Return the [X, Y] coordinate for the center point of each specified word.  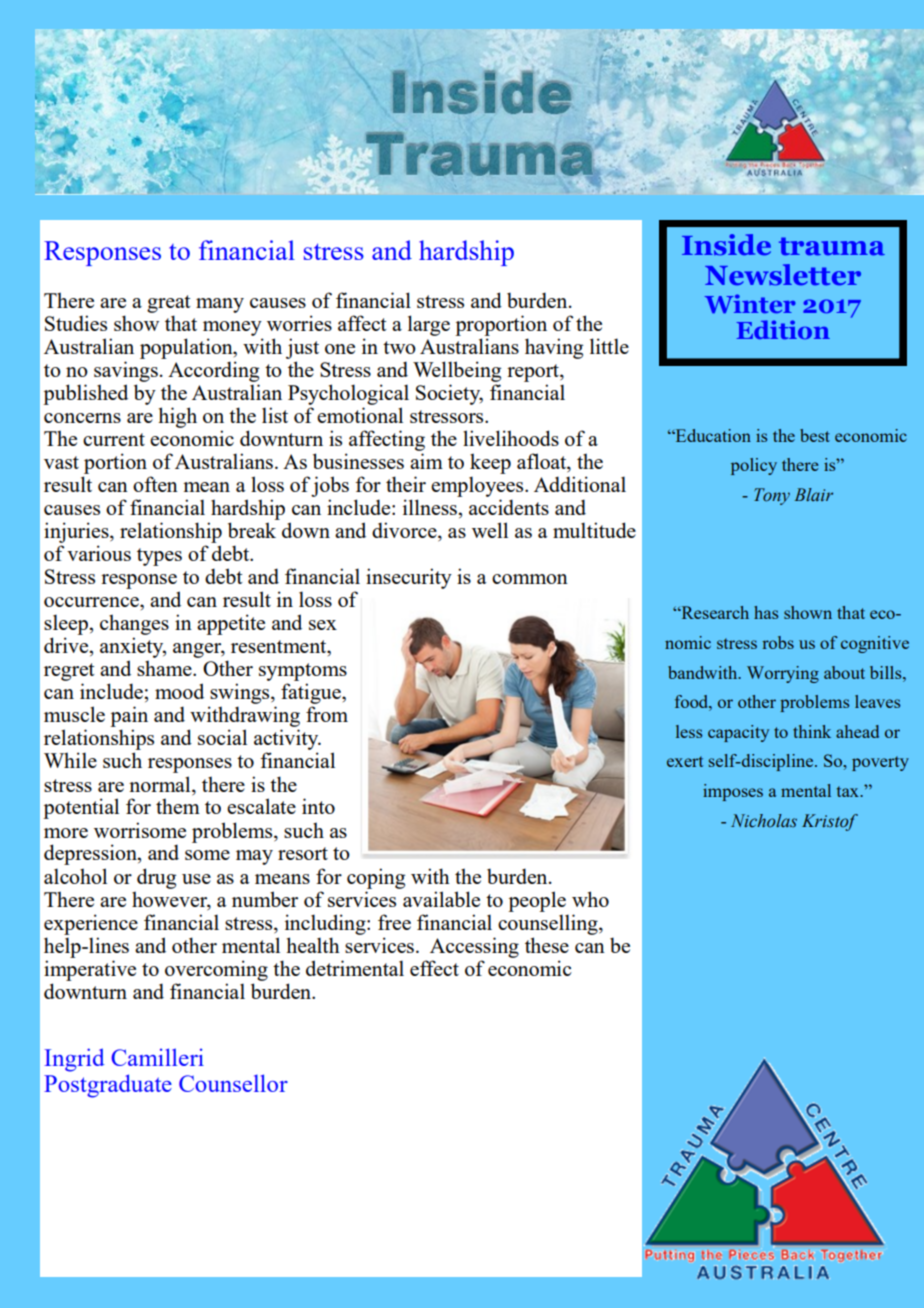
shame [165, 668]
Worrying [783, 674]
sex [323, 625]
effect [434, 968]
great [169, 304]
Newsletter [783, 274]
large [429, 325]
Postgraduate [108, 1086]
